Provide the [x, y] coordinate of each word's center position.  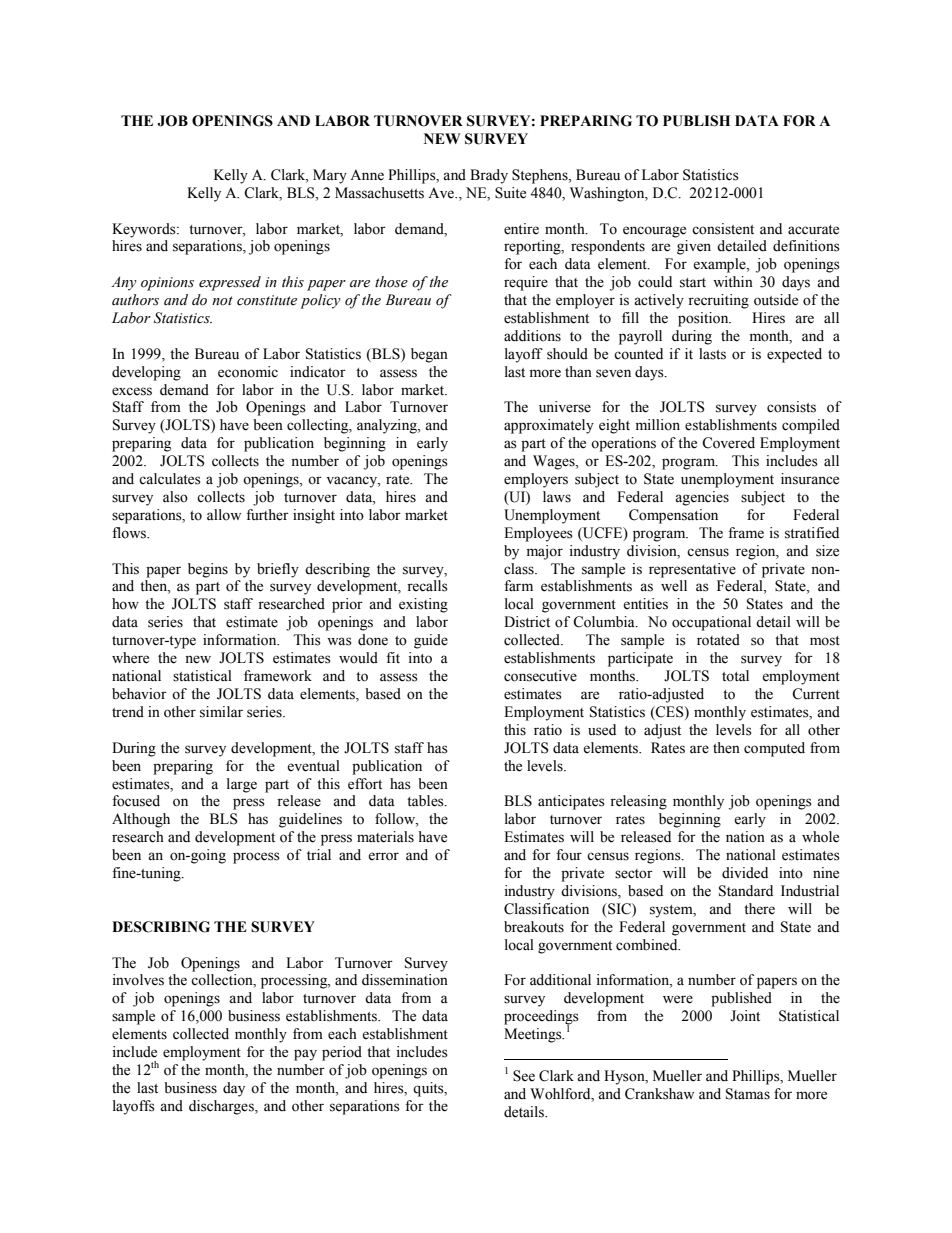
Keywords [145, 230]
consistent [723, 229]
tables [426, 801]
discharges [222, 1107]
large [242, 785]
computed [774, 749]
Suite [510, 193]
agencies [702, 498]
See [524, 1076]
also [175, 497]
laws [557, 497]
